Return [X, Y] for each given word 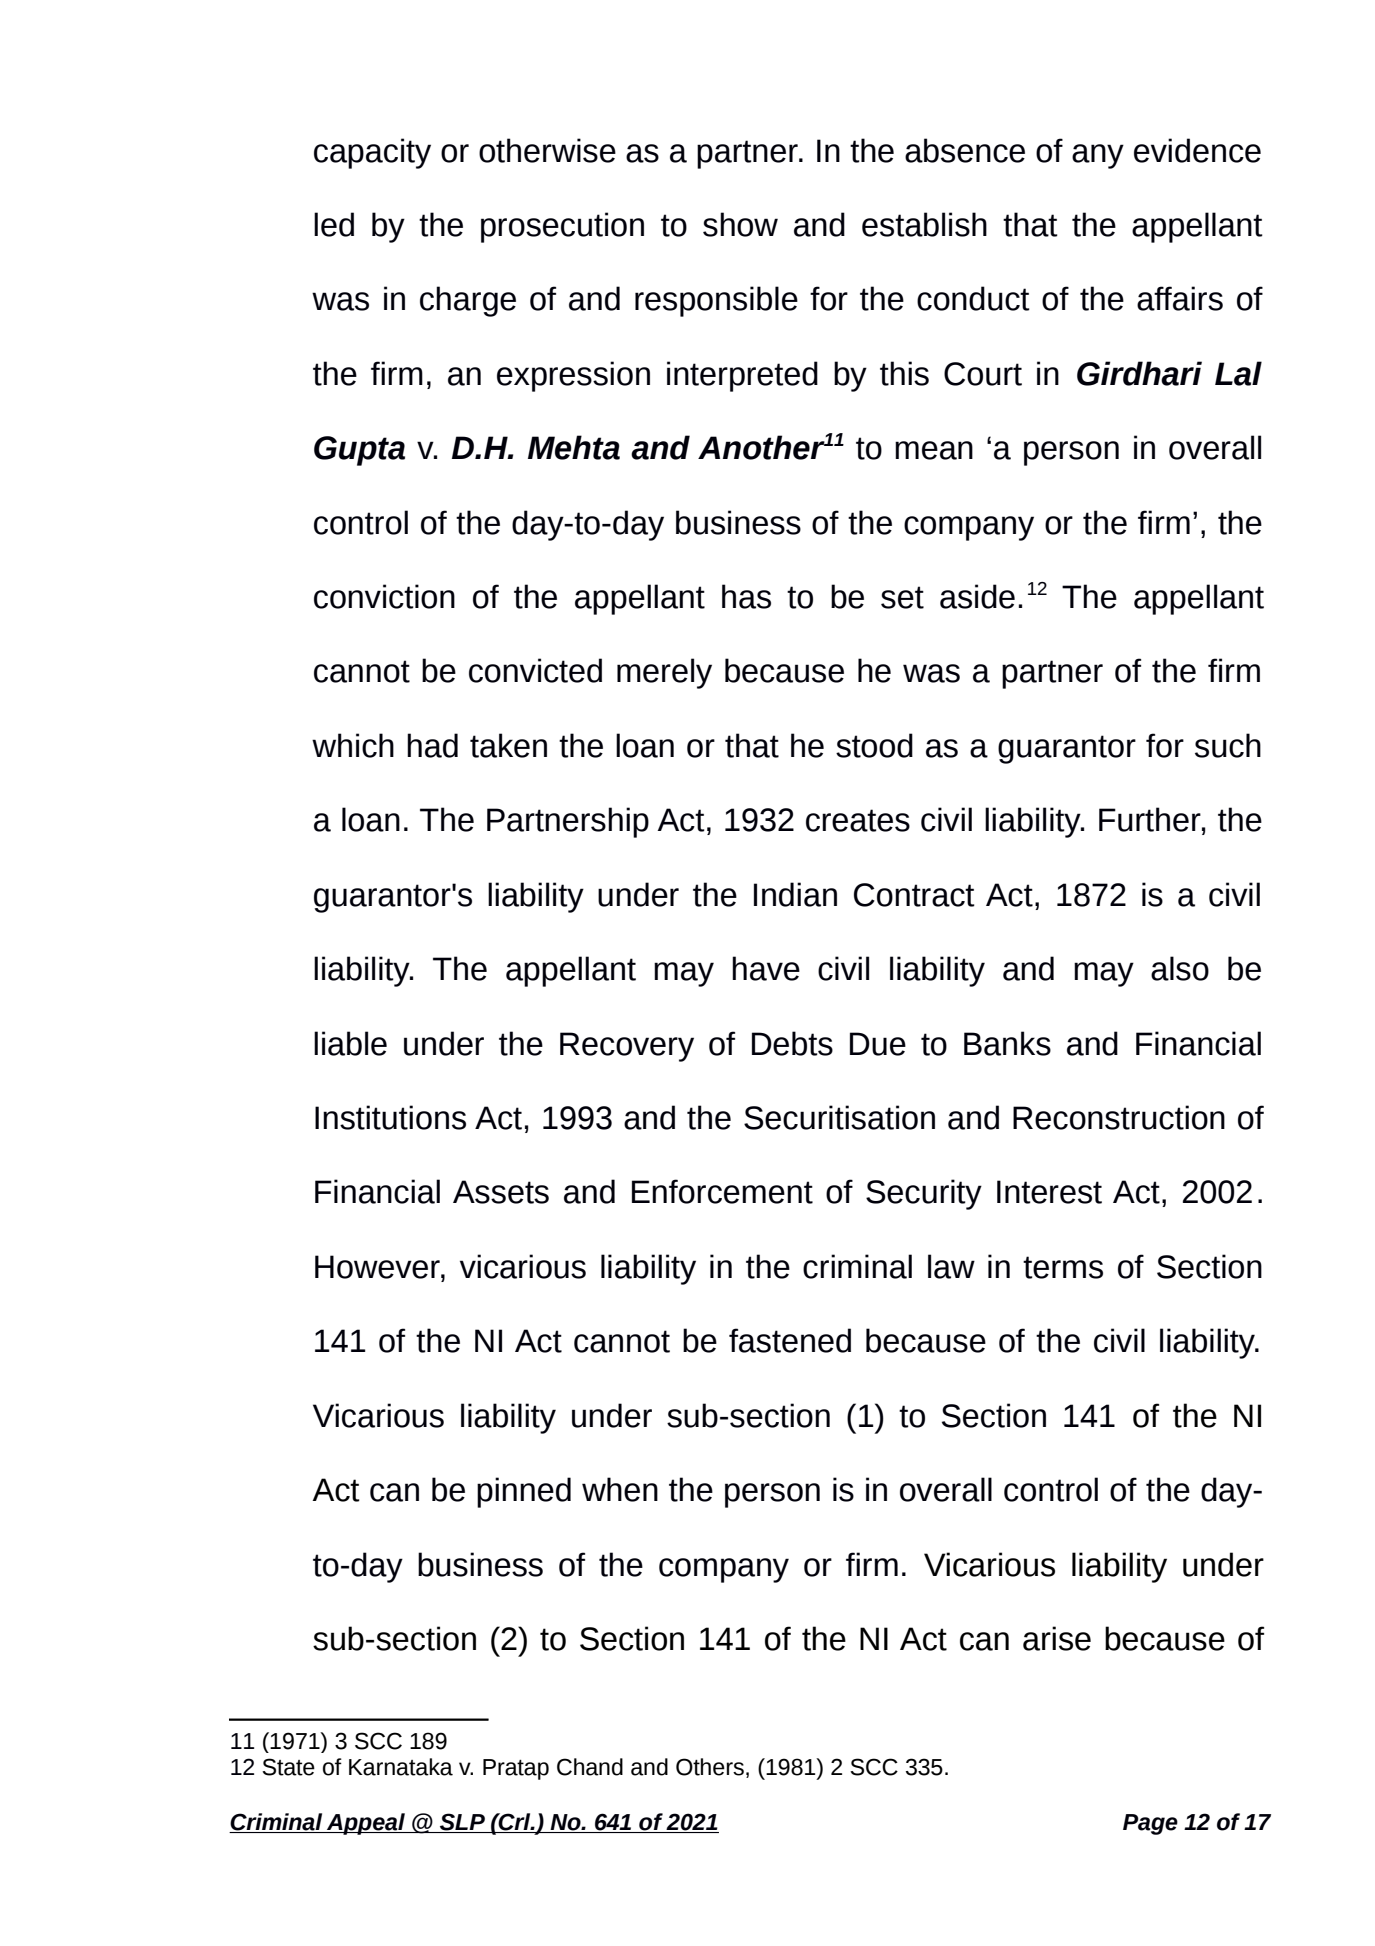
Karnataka [401, 1767]
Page [1150, 1824]
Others [710, 1767]
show [740, 224]
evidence [1197, 150]
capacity [372, 153]
